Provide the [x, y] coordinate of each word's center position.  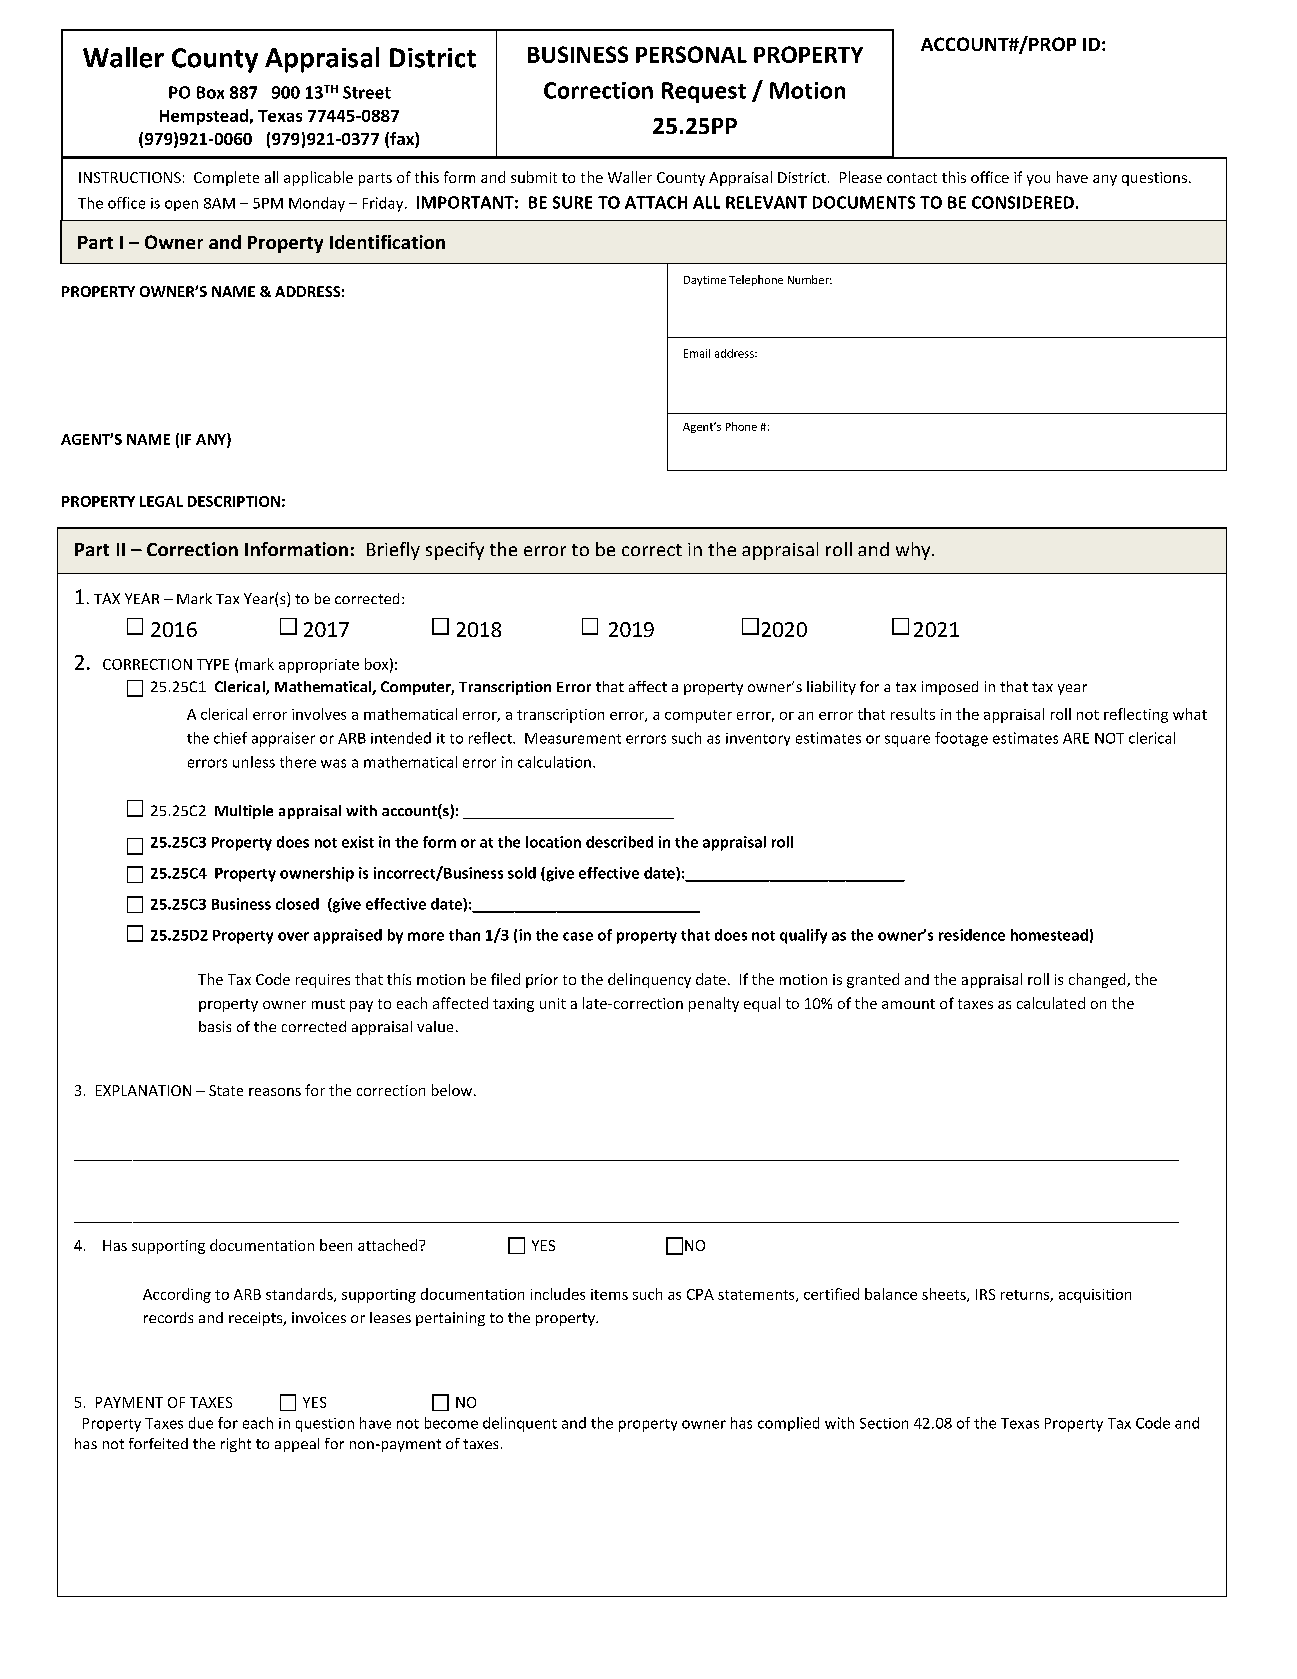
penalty [714, 1004]
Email [697, 353]
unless [254, 762]
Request [704, 92]
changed [1098, 980]
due [201, 1423]
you [1038, 180]
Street [367, 92]
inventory [758, 739]
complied [788, 1424]
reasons [275, 1092]
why [914, 551]
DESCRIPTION [234, 501]
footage [961, 739]
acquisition [1095, 1296]
